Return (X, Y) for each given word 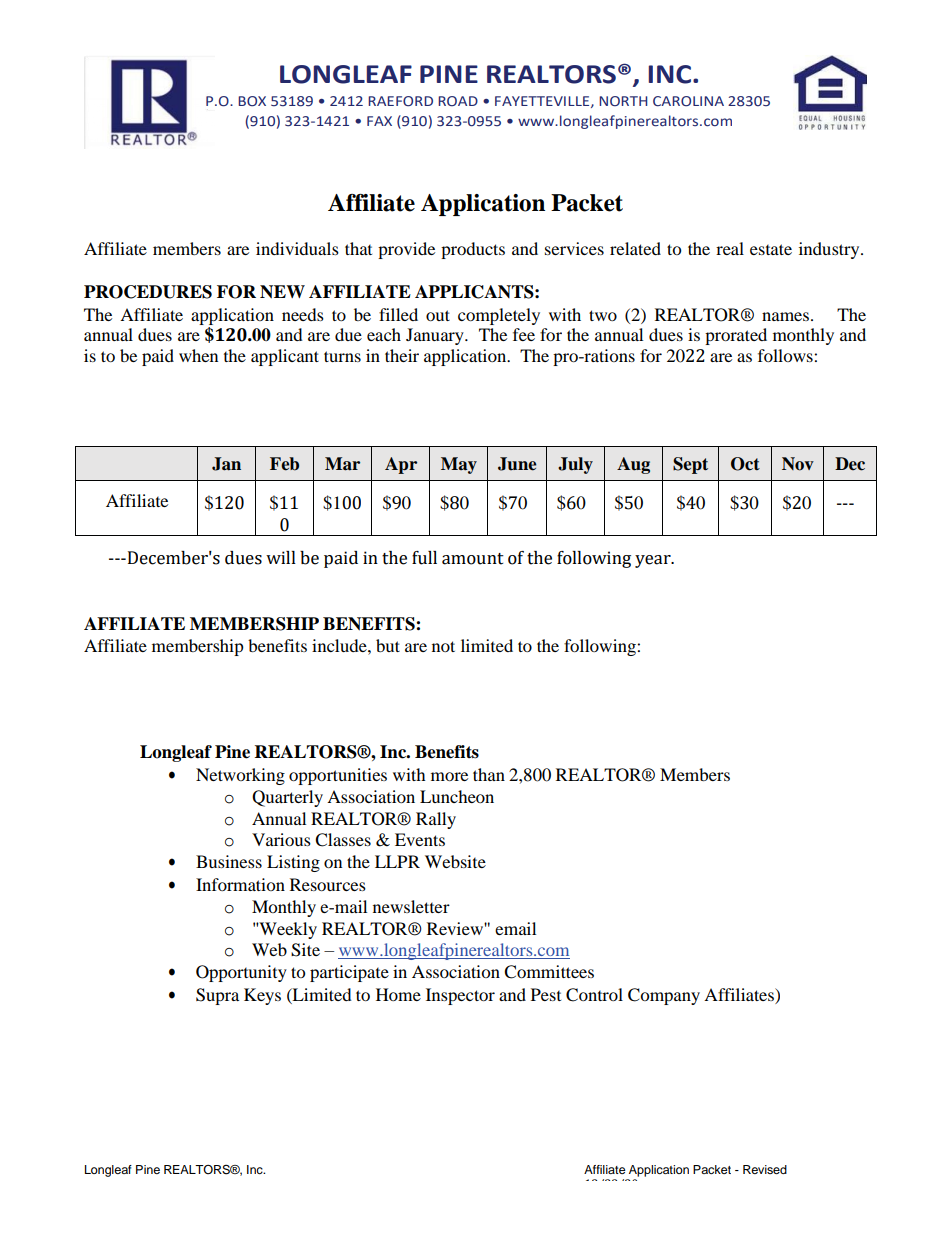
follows (786, 355)
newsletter (411, 906)
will (281, 557)
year (654, 561)
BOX (252, 101)
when (198, 355)
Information (240, 884)
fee (524, 334)
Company (664, 996)
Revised (765, 1169)
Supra (217, 996)
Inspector (460, 996)
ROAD (458, 101)
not (443, 646)
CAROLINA (688, 101)
